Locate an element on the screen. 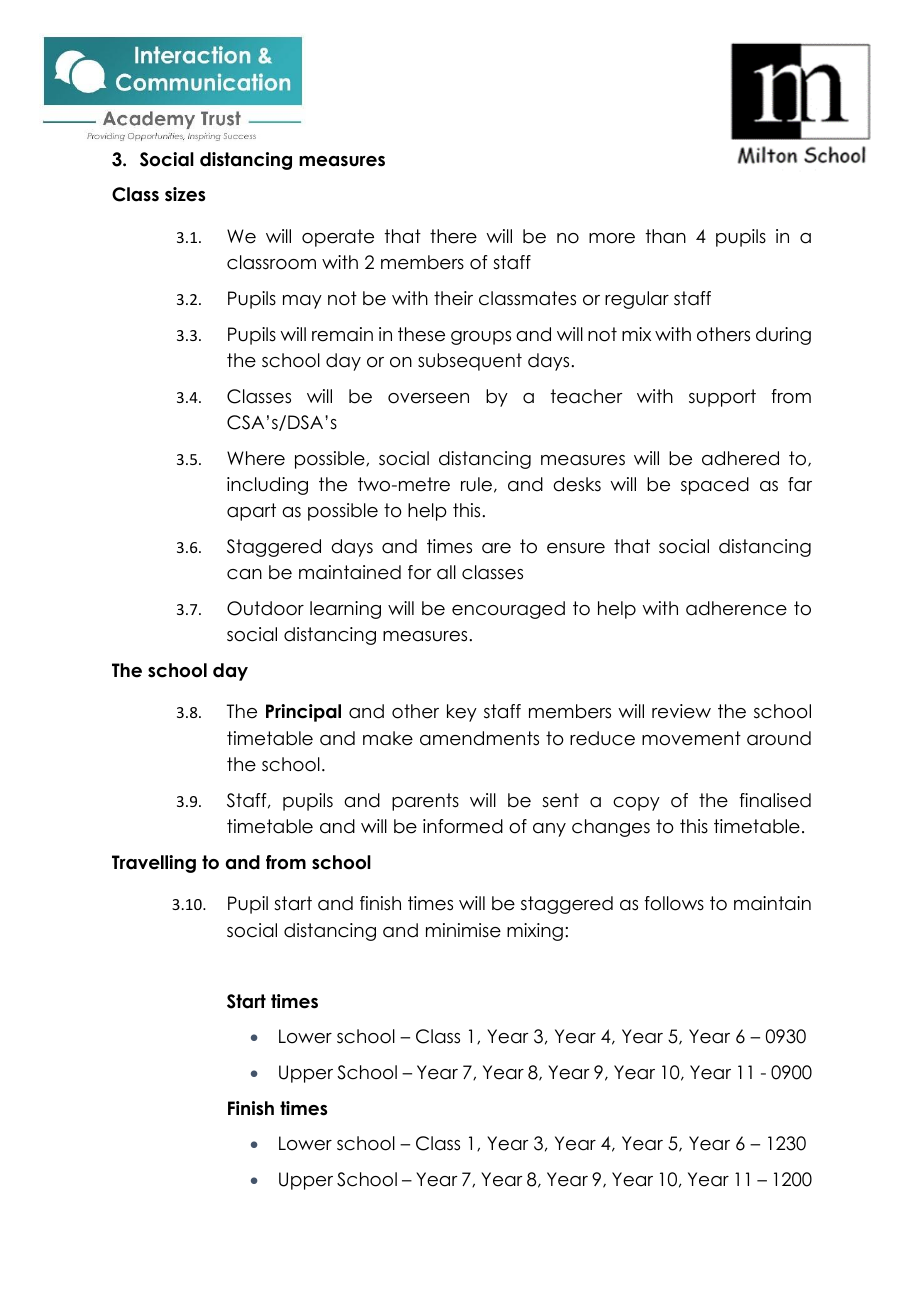  adherence is located at coordinates (736, 608).
